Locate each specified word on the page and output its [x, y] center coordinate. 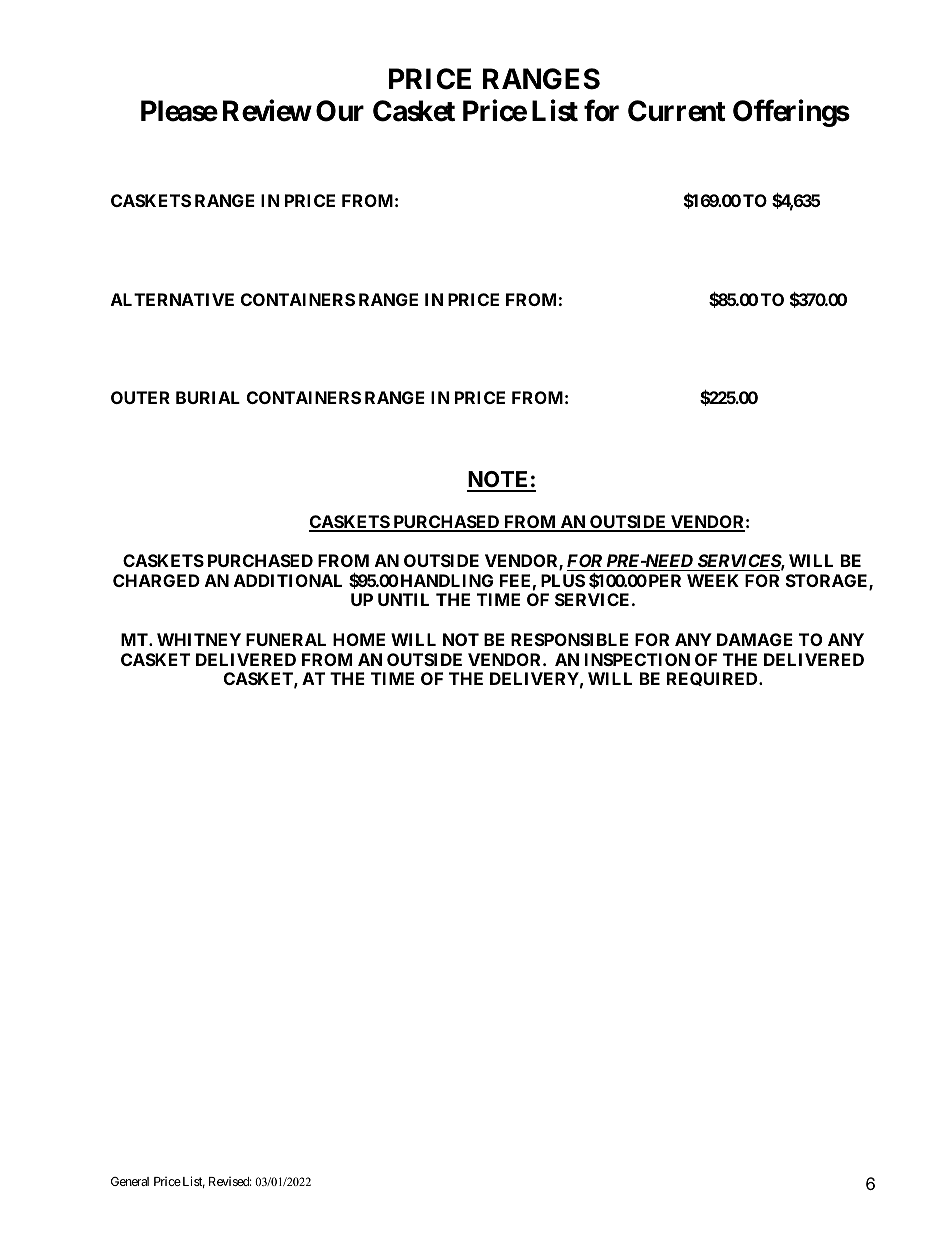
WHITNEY [199, 639]
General [130, 1181]
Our [340, 111]
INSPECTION [637, 659]
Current [676, 111]
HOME [359, 639]
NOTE [499, 481]
